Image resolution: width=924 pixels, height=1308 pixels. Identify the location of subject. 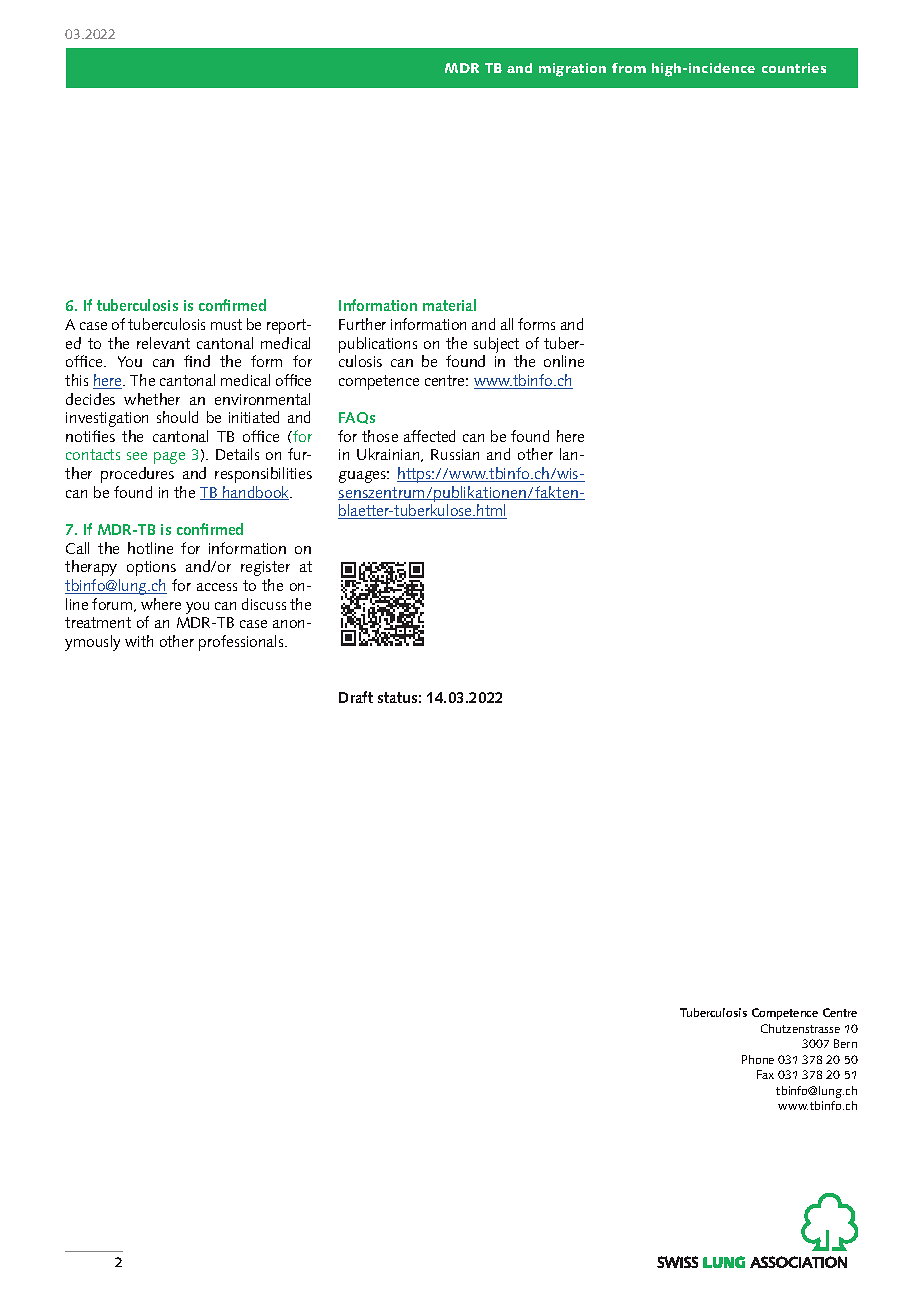
(496, 345).
